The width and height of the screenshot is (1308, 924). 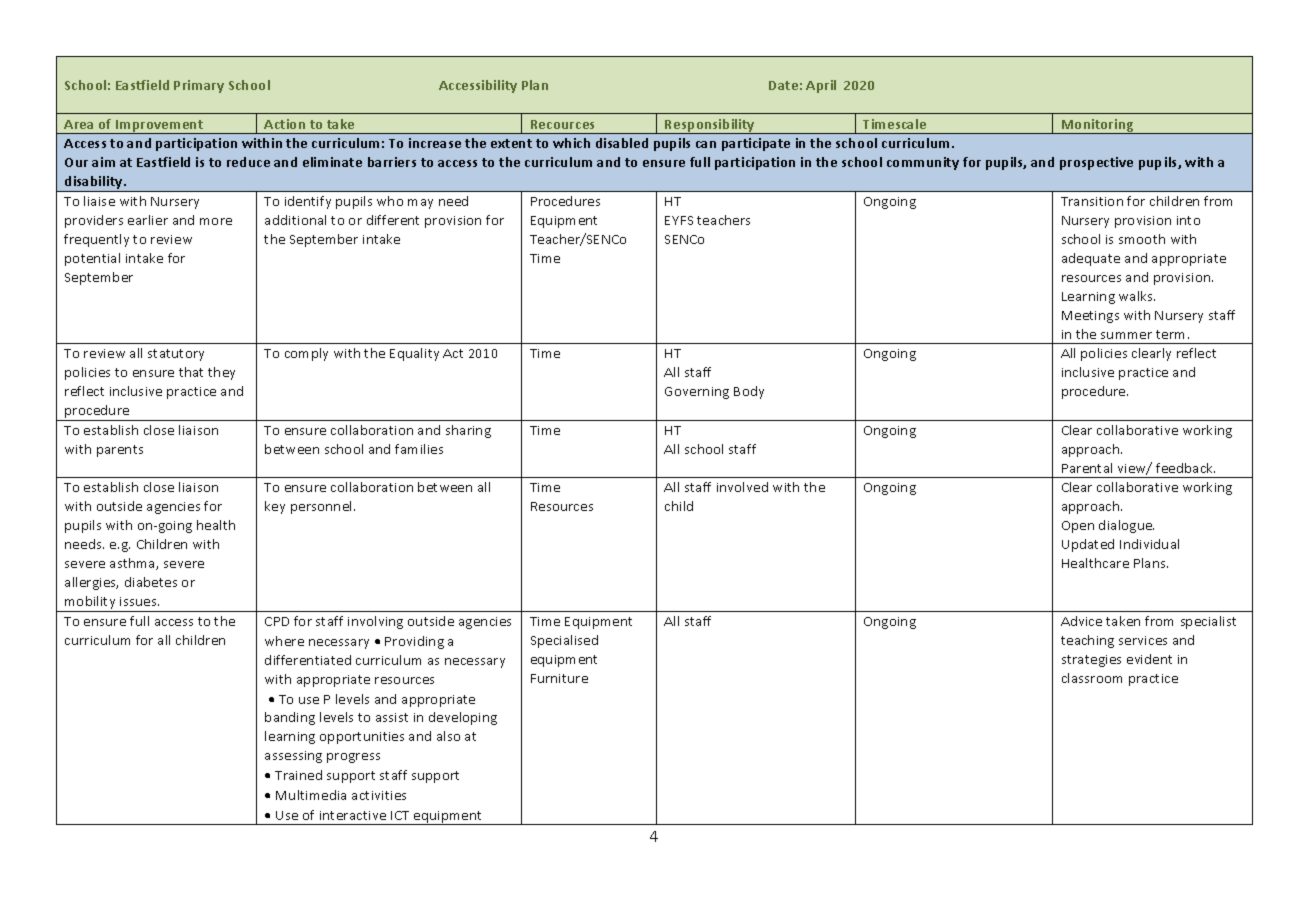 What do you see at coordinates (298, 775) in the screenshot?
I see `Trained` at bounding box center [298, 775].
